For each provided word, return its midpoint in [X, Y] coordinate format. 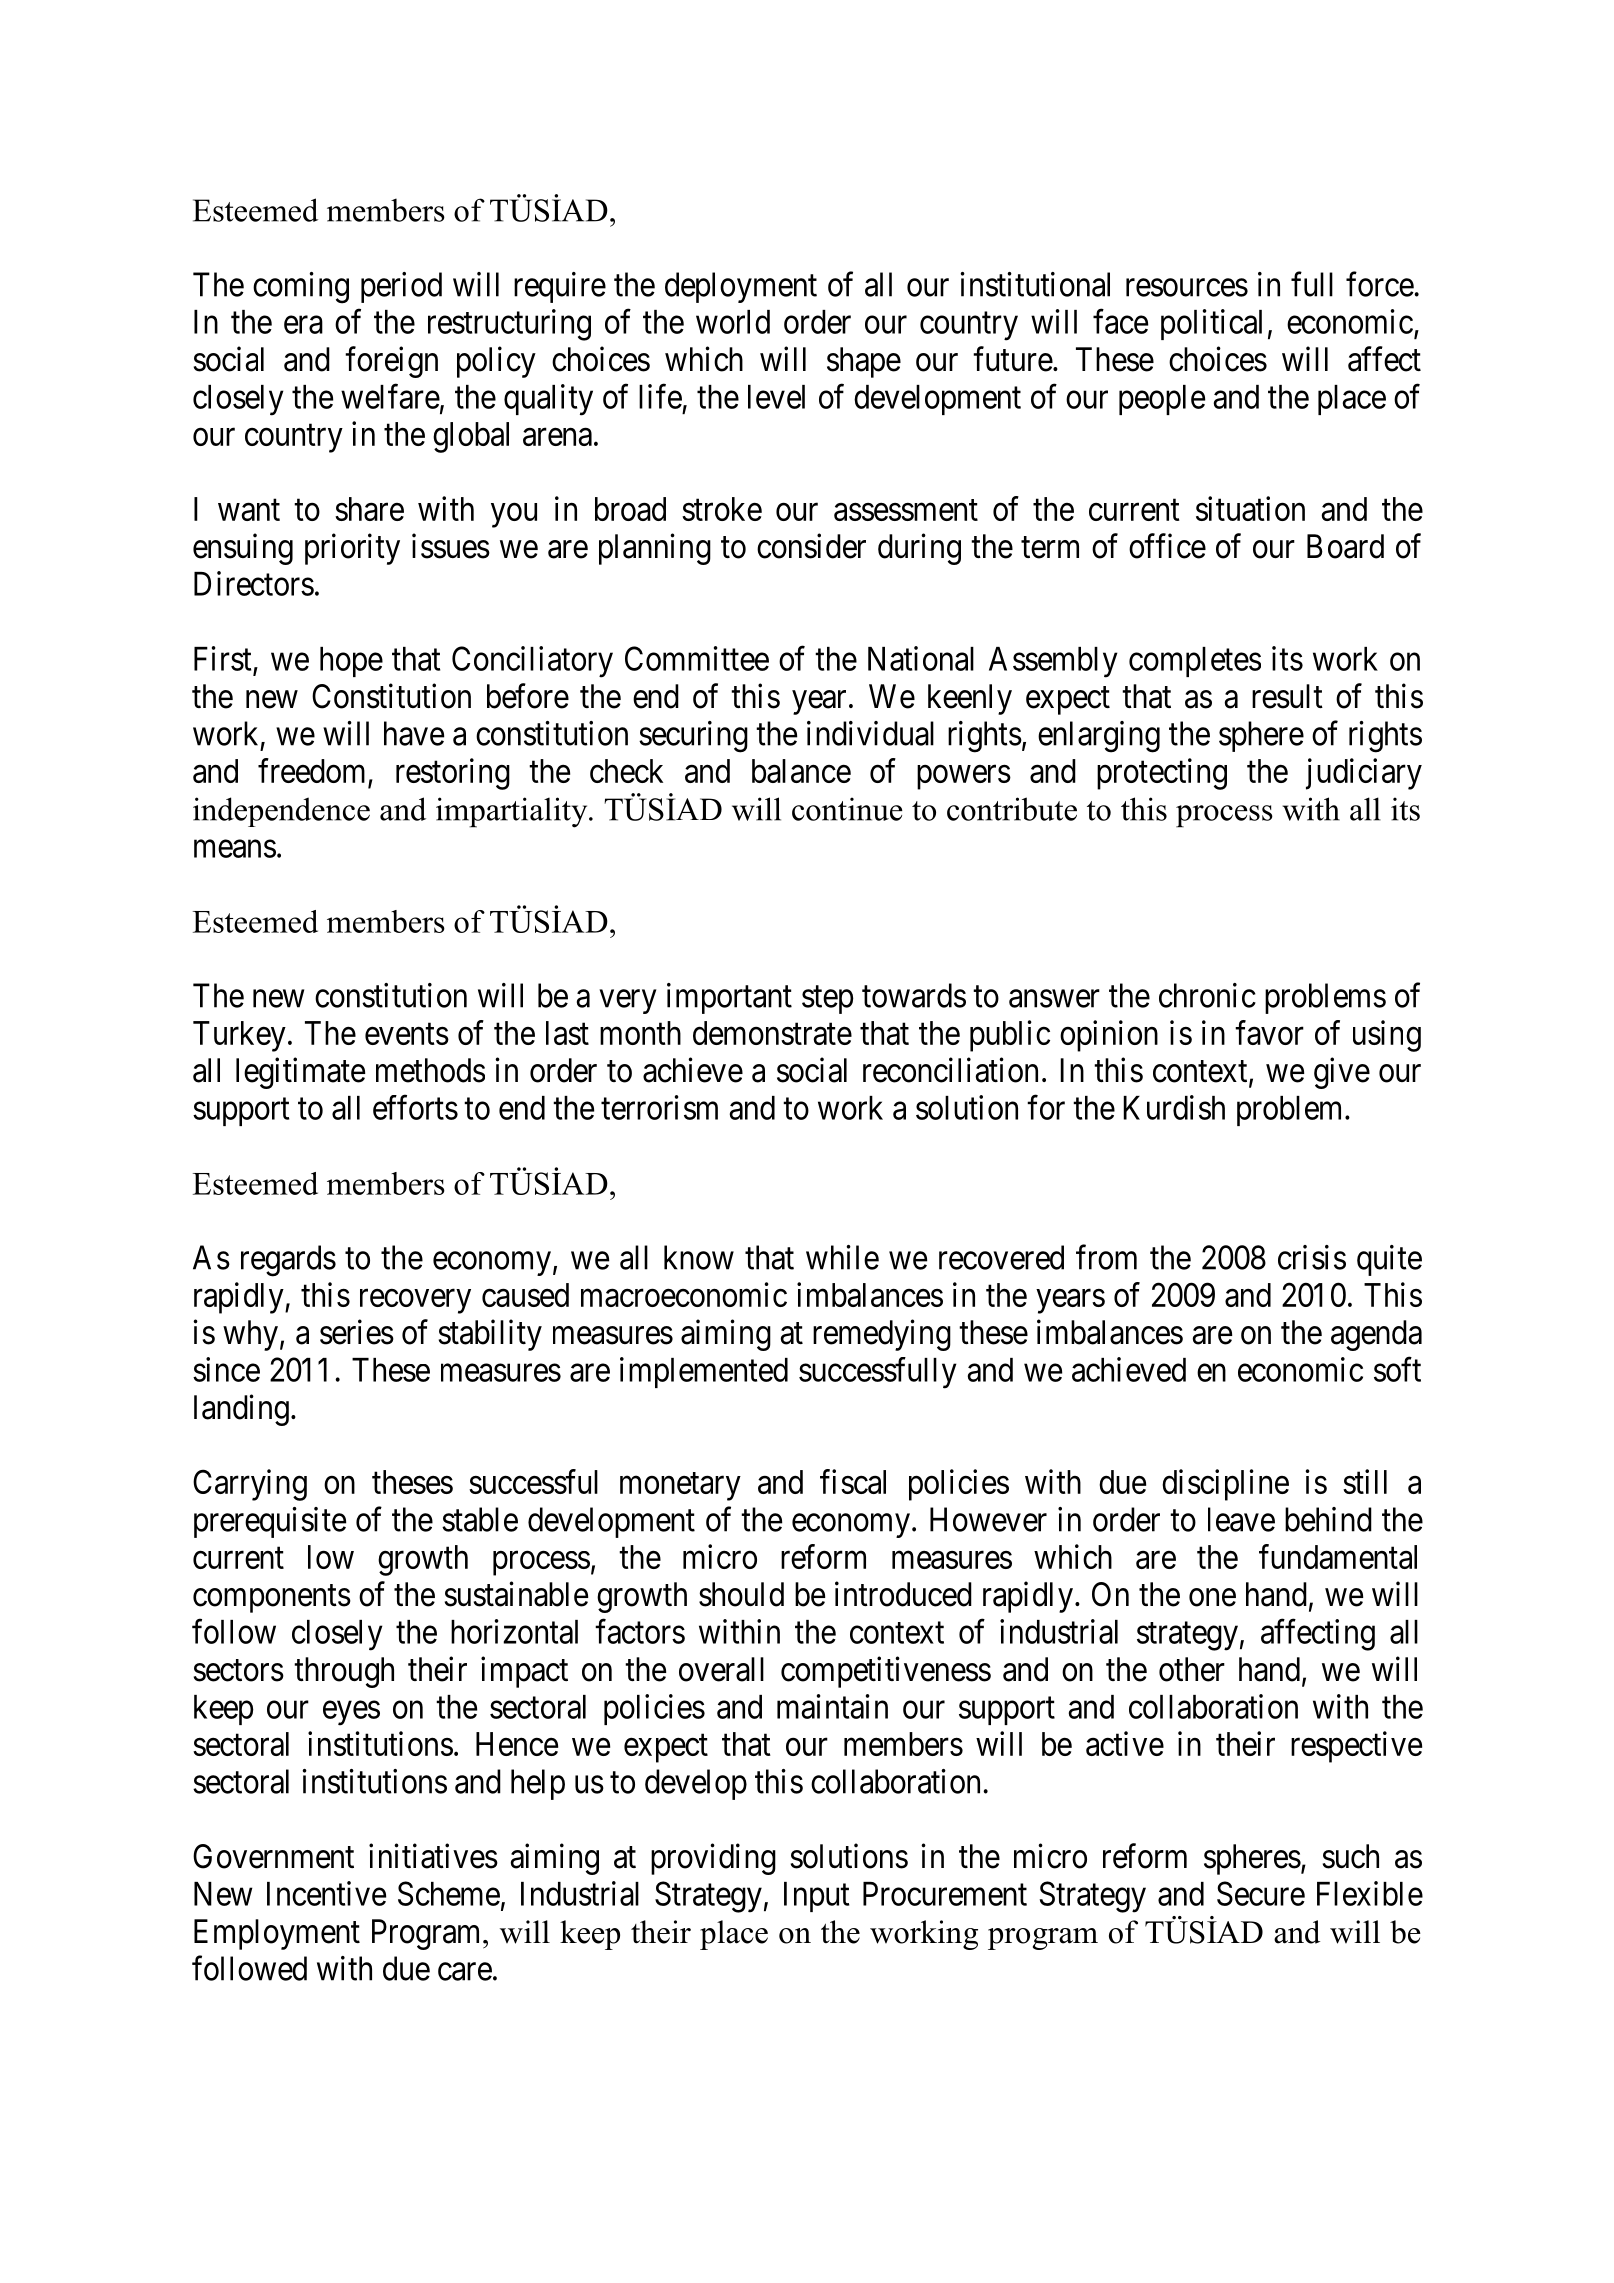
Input [816, 1897]
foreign [391, 362]
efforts [415, 1107]
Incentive [326, 1893]
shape [864, 362]
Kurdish [1174, 1107]
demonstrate [772, 1033]
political [1211, 324]
